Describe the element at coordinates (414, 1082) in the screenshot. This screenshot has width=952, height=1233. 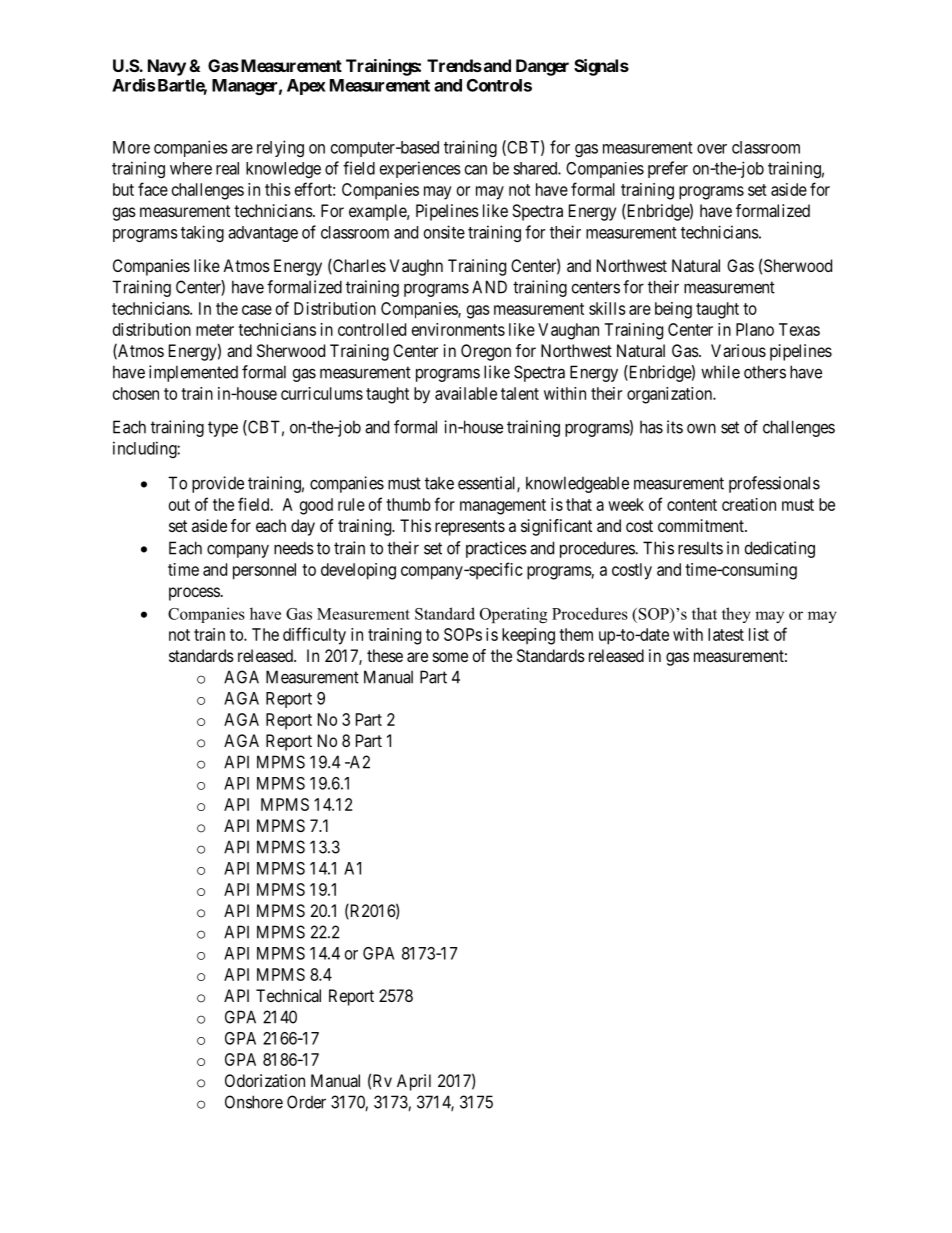
I see `April` at that location.
